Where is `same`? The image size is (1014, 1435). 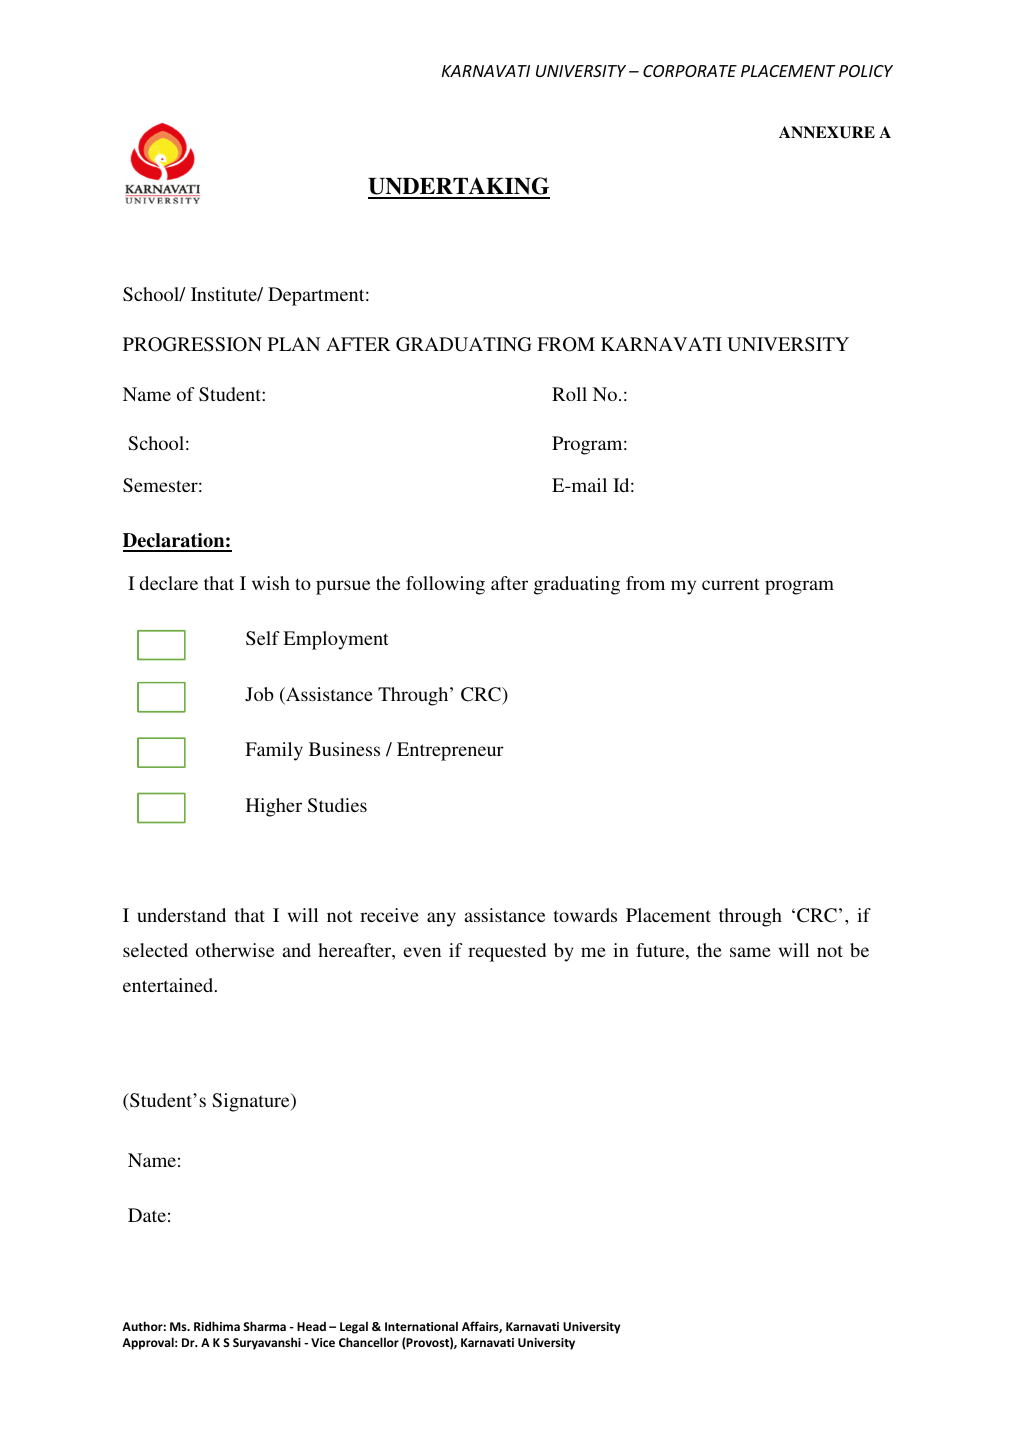
same is located at coordinates (750, 952).
